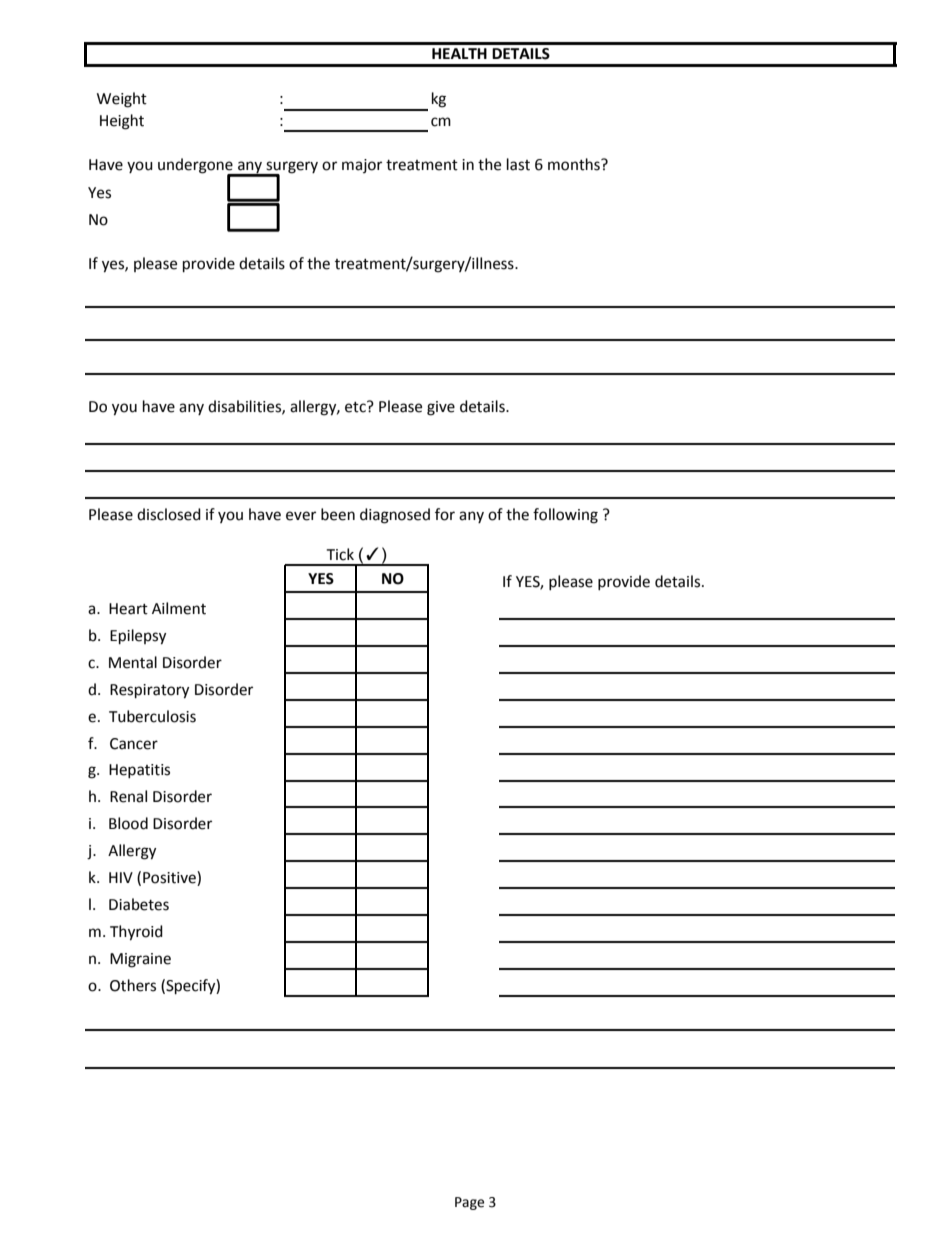 Image resolution: width=952 pixels, height=1233 pixels. I want to click on last, so click(518, 164).
